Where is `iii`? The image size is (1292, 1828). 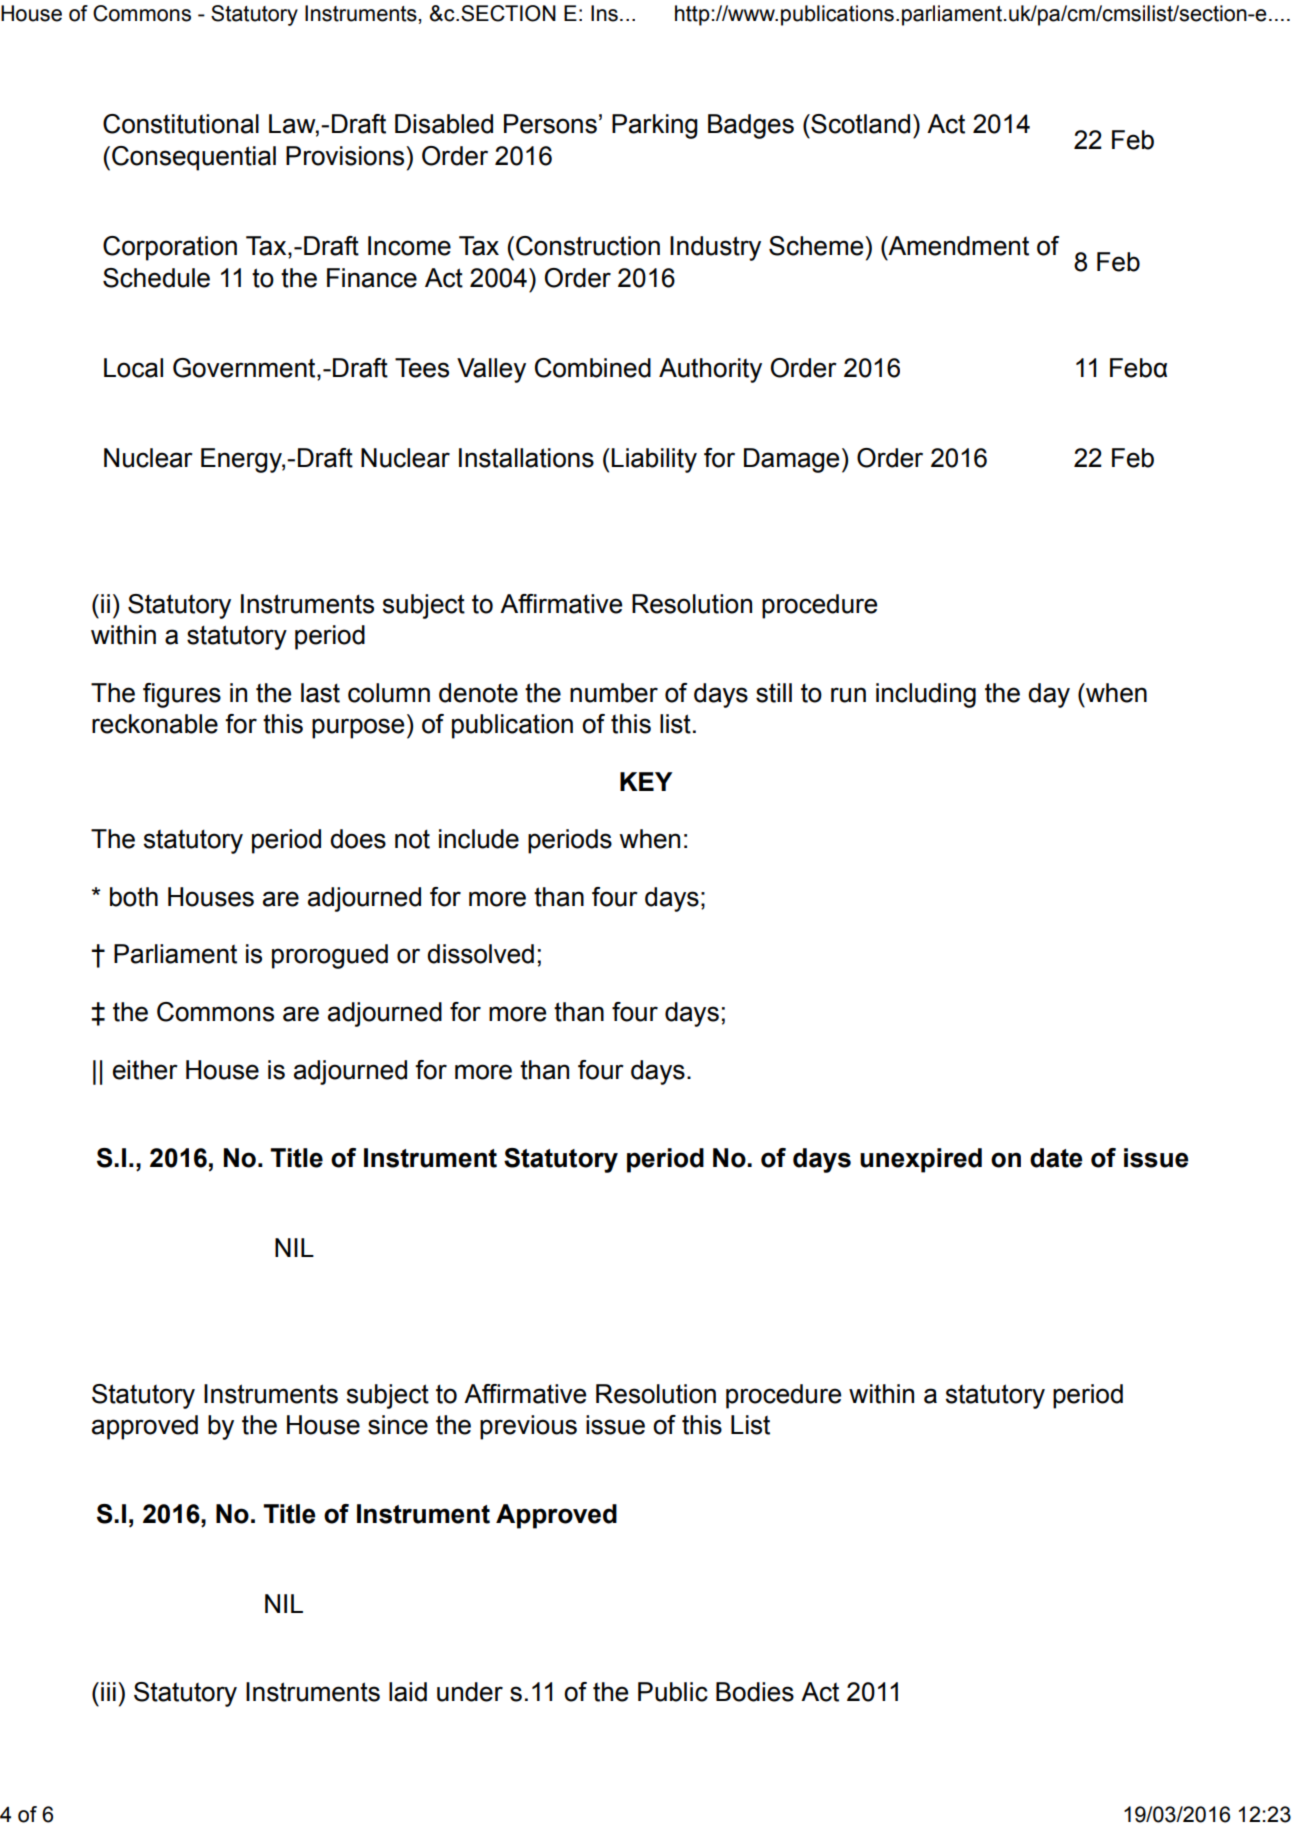
iii is located at coordinates (108, 1691).
